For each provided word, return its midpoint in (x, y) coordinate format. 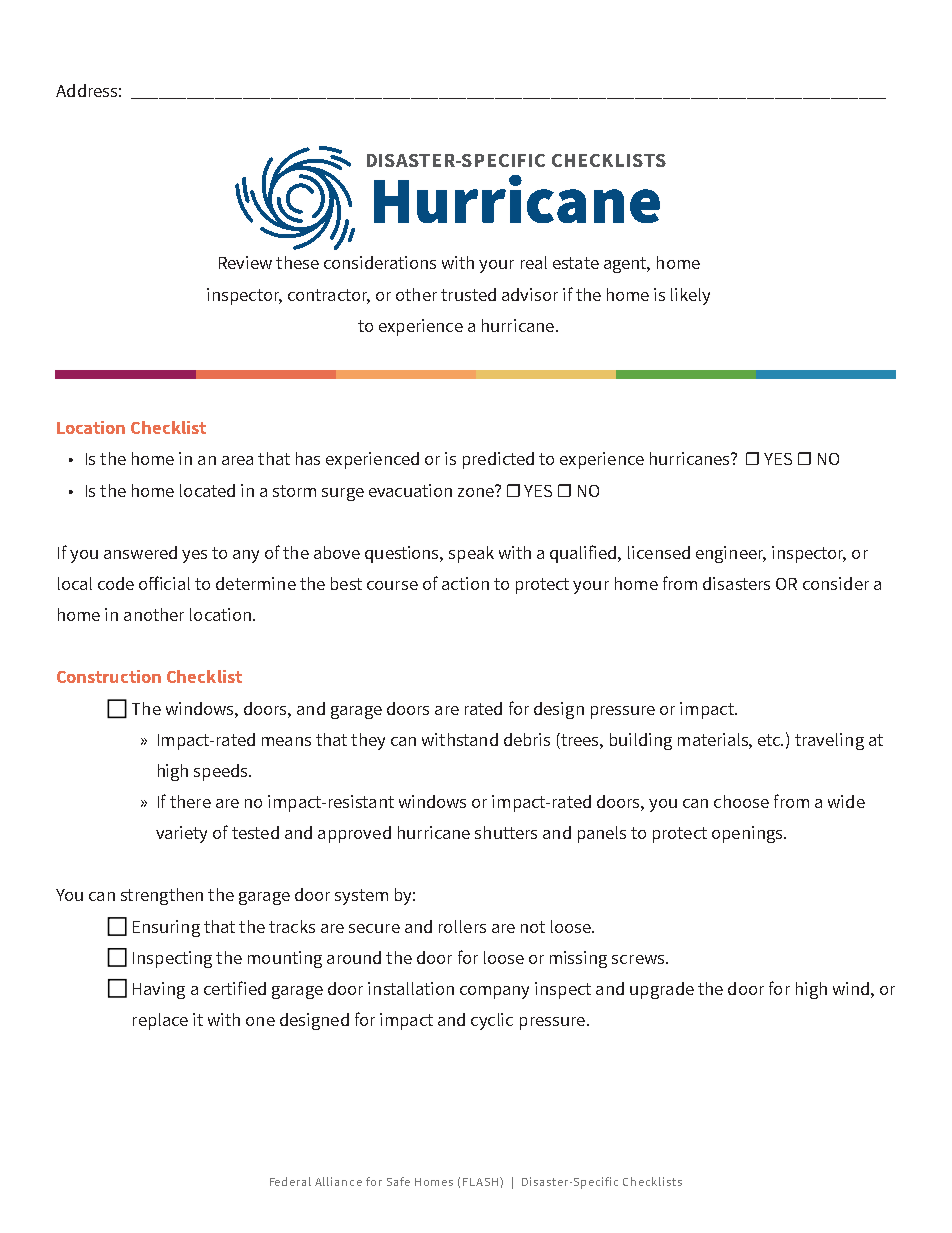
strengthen (162, 896)
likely (690, 296)
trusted (468, 294)
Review (245, 262)
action (465, 583)
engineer (731, 554)
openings (748, 834)
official (164, 583)
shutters (506, 832)
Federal (290, 1181)
